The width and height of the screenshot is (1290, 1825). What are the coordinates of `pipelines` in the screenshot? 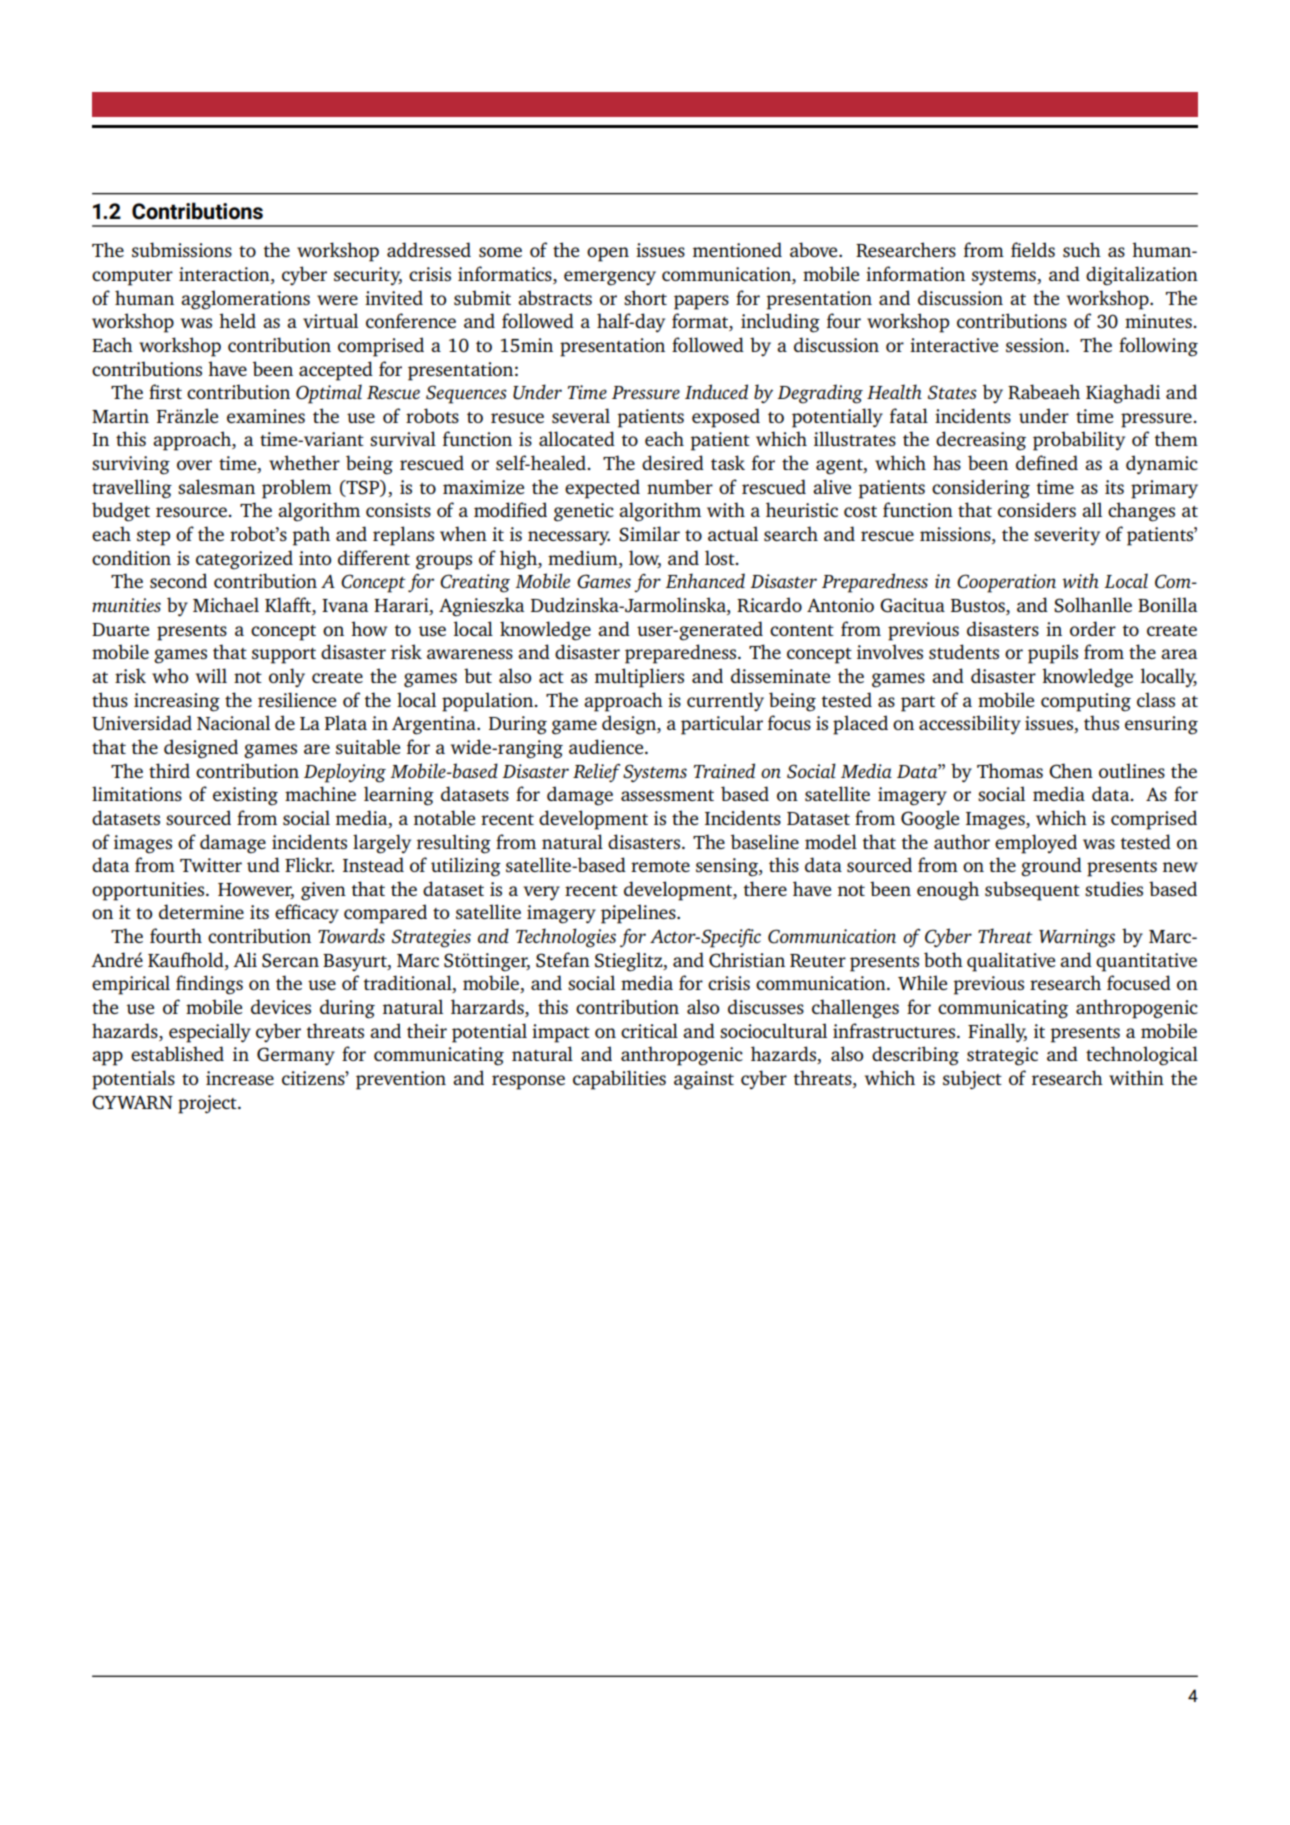 It's located at (639, 914).
